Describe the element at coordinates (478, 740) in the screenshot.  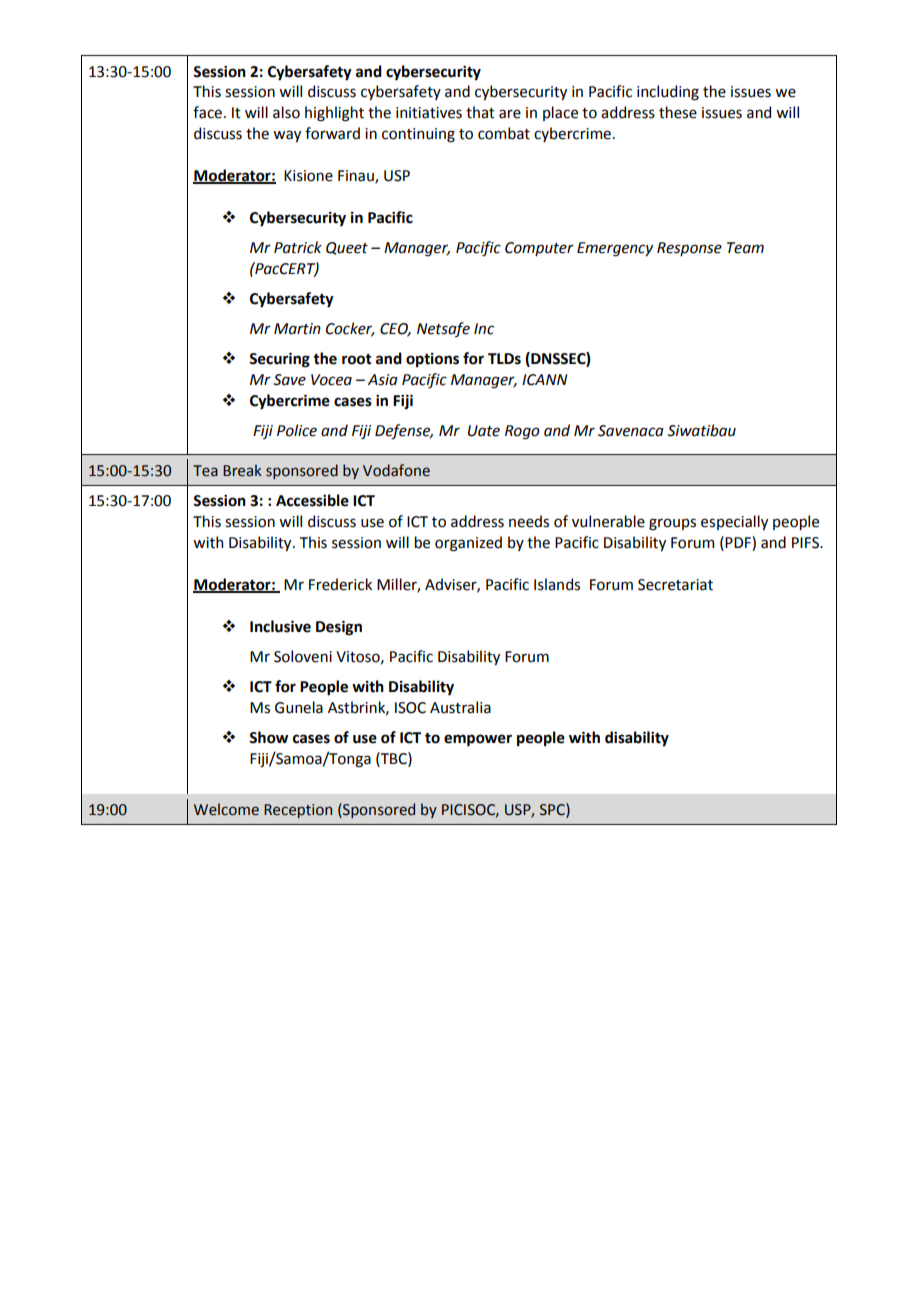
I see `empower` at that location.
